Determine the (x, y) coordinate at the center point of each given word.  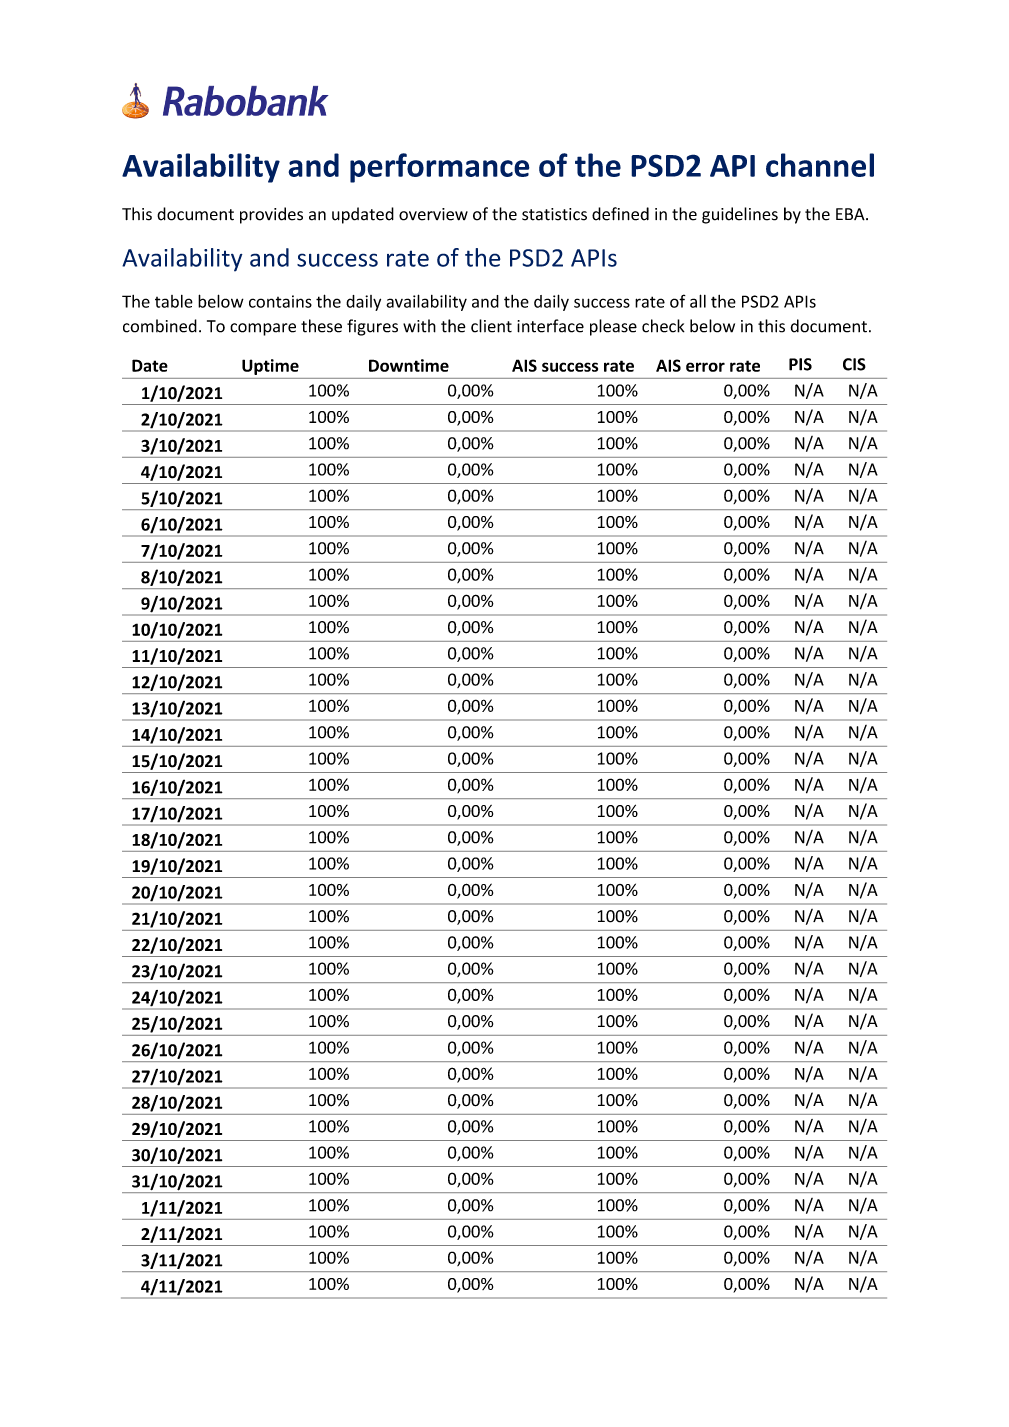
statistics (554, 214)
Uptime (270, 367)
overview (433, 214)
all (698, 301)
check (663, 326)
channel (820, 165)
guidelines (740, 215)
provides (271, 215)
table (174, 301)
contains (280, 301)
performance (440, 168)
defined (620, 214)
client (491, 326)
